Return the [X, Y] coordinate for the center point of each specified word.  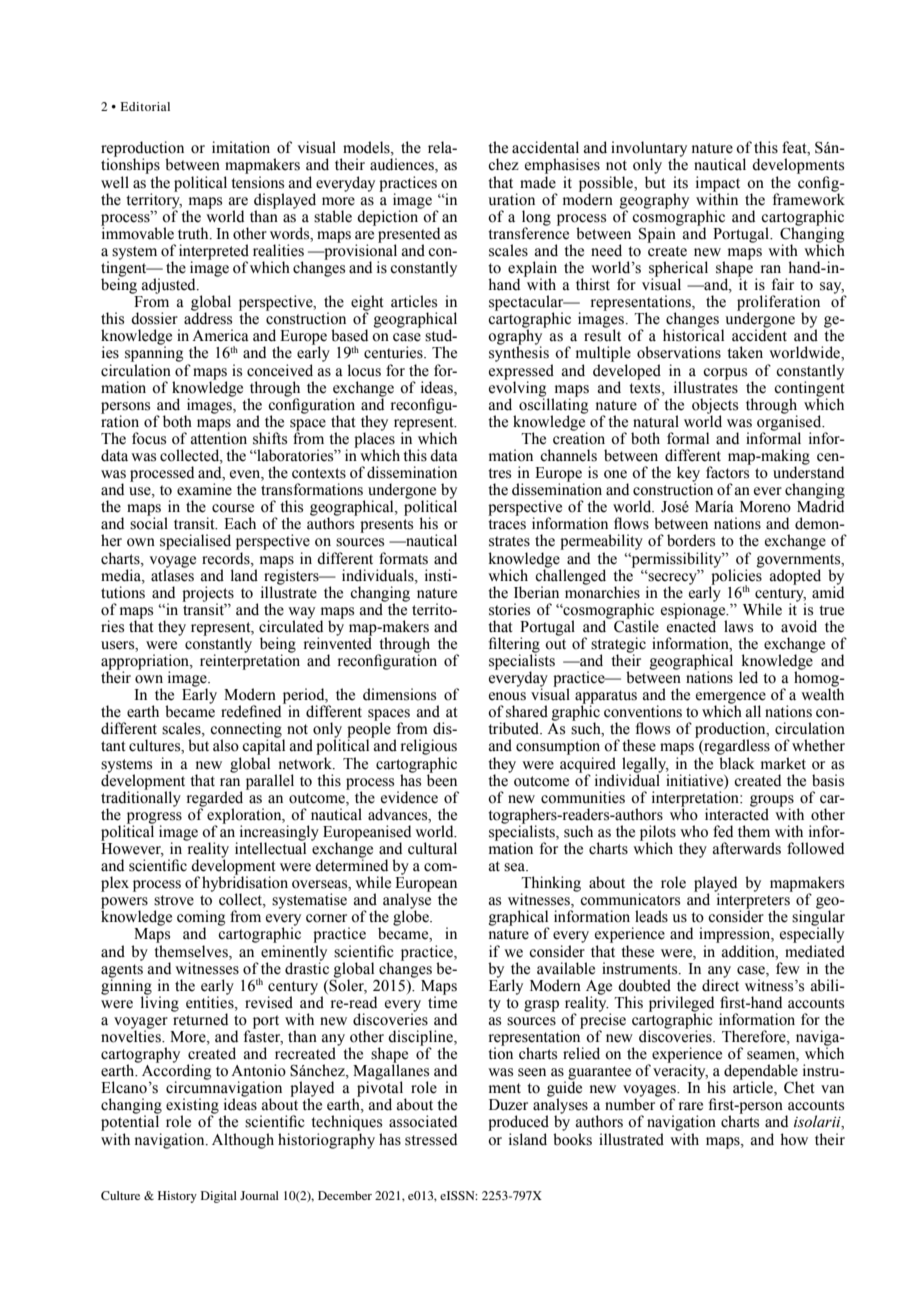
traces [507, 524]
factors [728, 471]
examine [204, 489]
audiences [403, 165]
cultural [432, 848]
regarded [215, 800]
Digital [219, 1197]
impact [718, 184]
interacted [737, 813]
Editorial [145, 106]
